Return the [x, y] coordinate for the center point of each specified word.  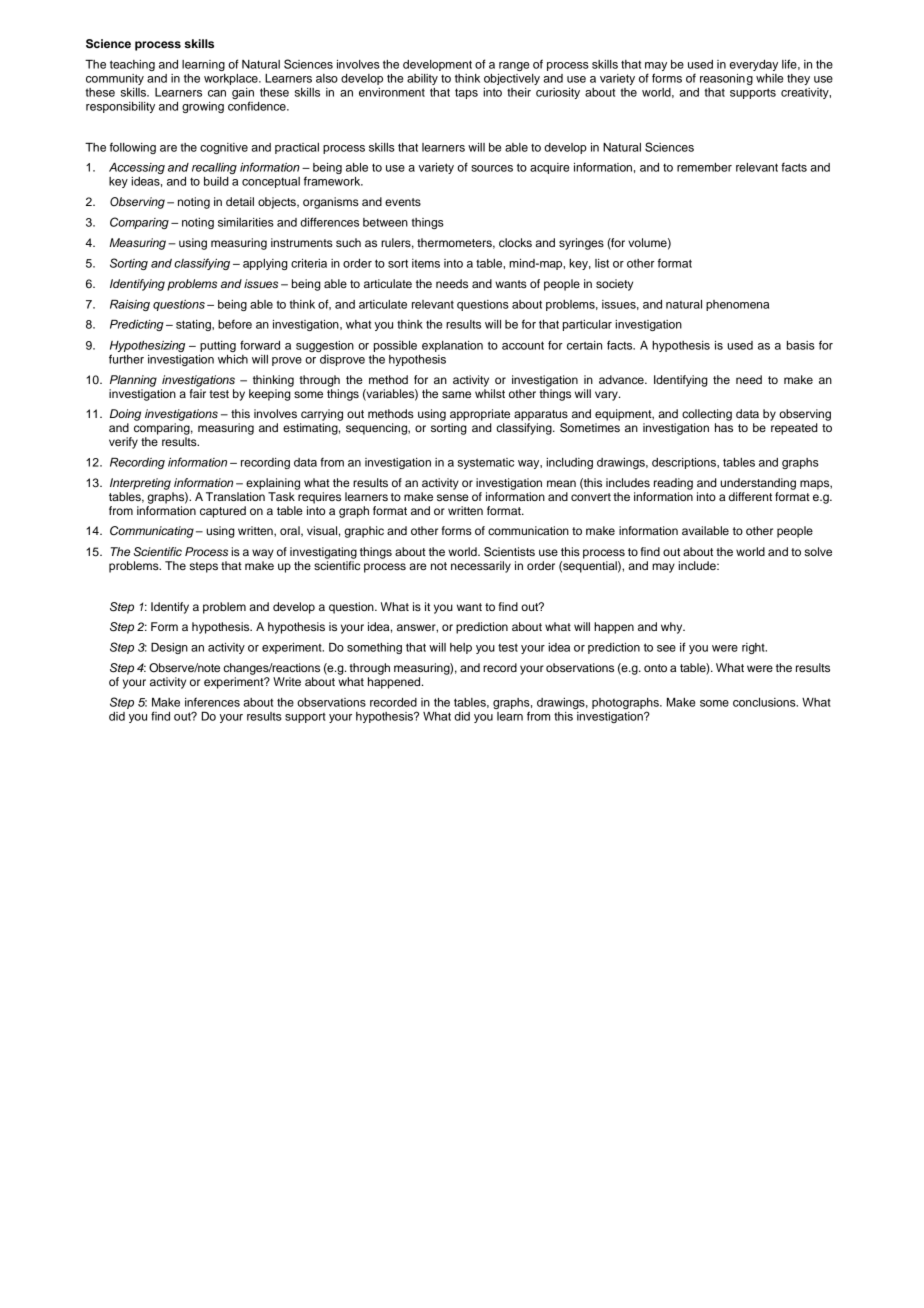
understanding [758, 484]
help [461, 648]
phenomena [737, 305]
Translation [235, 496]
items [426, 263]
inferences [212, 702]
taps [466, 93]
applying [265, 264]
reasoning [726, 79]
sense [453, 497]
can [217, 93]
